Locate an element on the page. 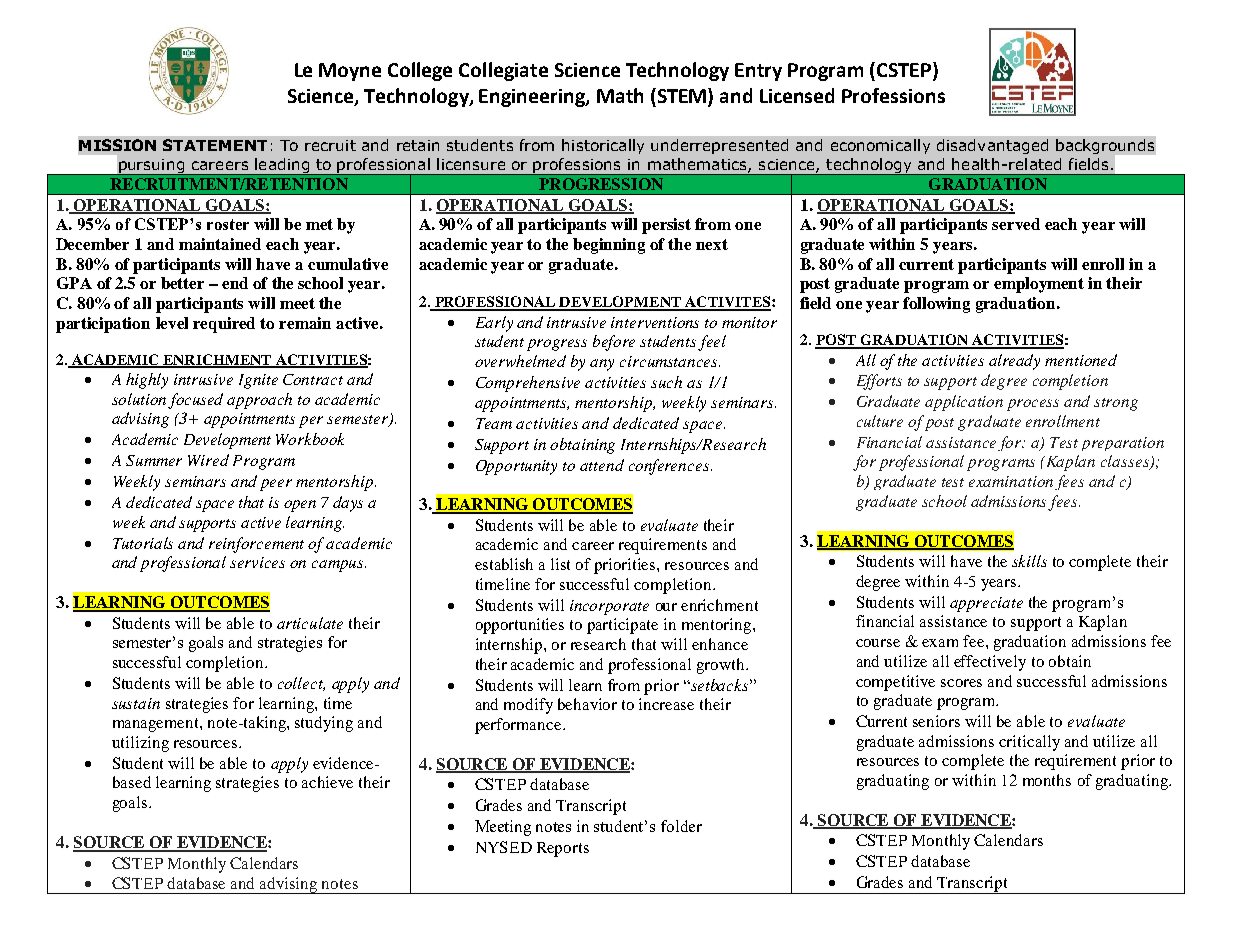 The width and height of the page is (1233, 952). services is located at coordinates (257, 562).
